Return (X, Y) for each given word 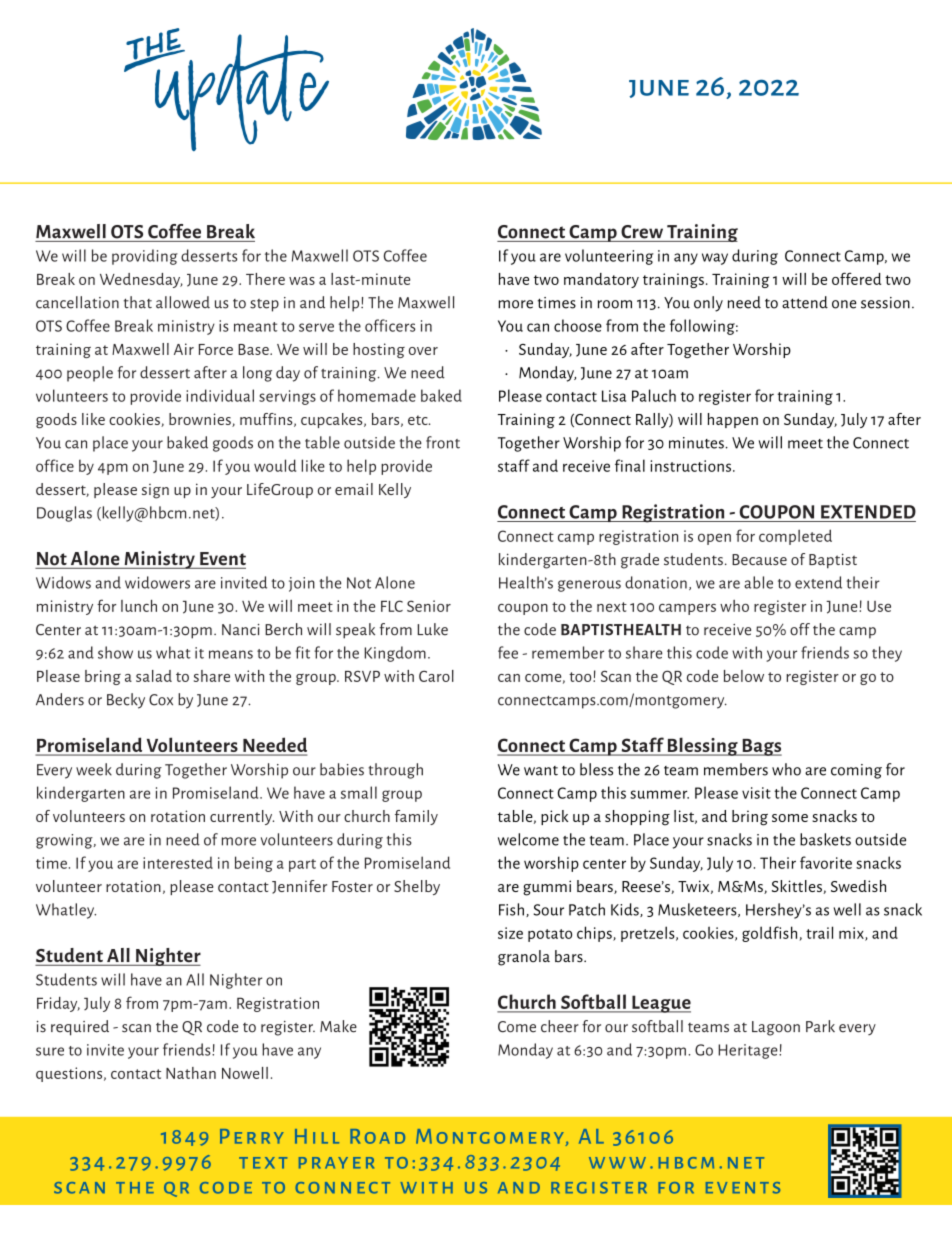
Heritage (749, 1051)
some (790, 818)
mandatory (601, 280)
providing (145, 257)
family (416, 817)
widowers (157, 582)
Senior (429, 606)
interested (178, 862)
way (715, 259)
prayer (336, 1163)
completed (795, 537)
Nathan (191, 1073)
